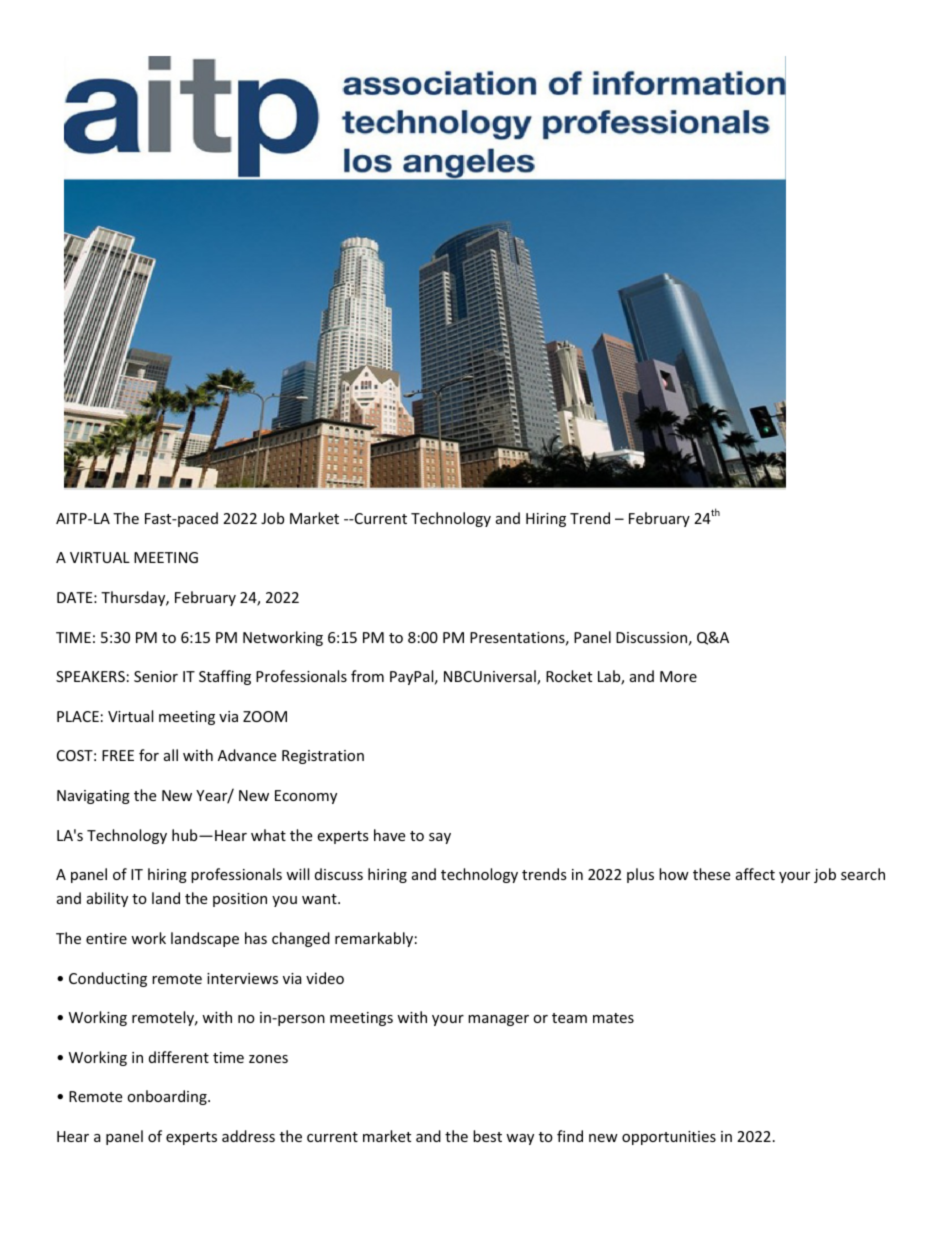 This screenshot has height=1233, width=952. What do you see at coordinates (325, 978) in the screenshot?
I see `video` at bounding box center [325, 978].
